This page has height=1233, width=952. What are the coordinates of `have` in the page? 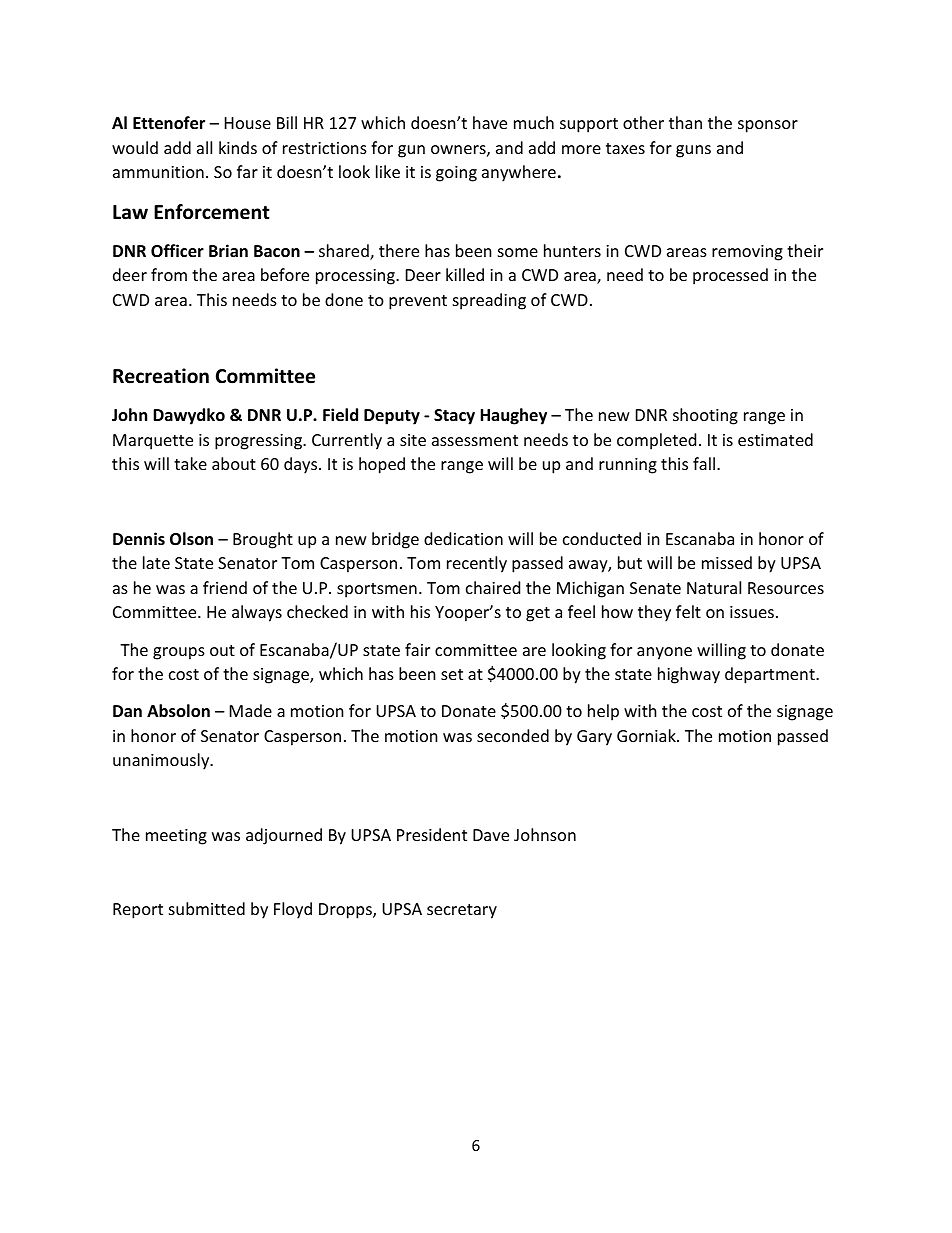 It's located at (490, 122).
